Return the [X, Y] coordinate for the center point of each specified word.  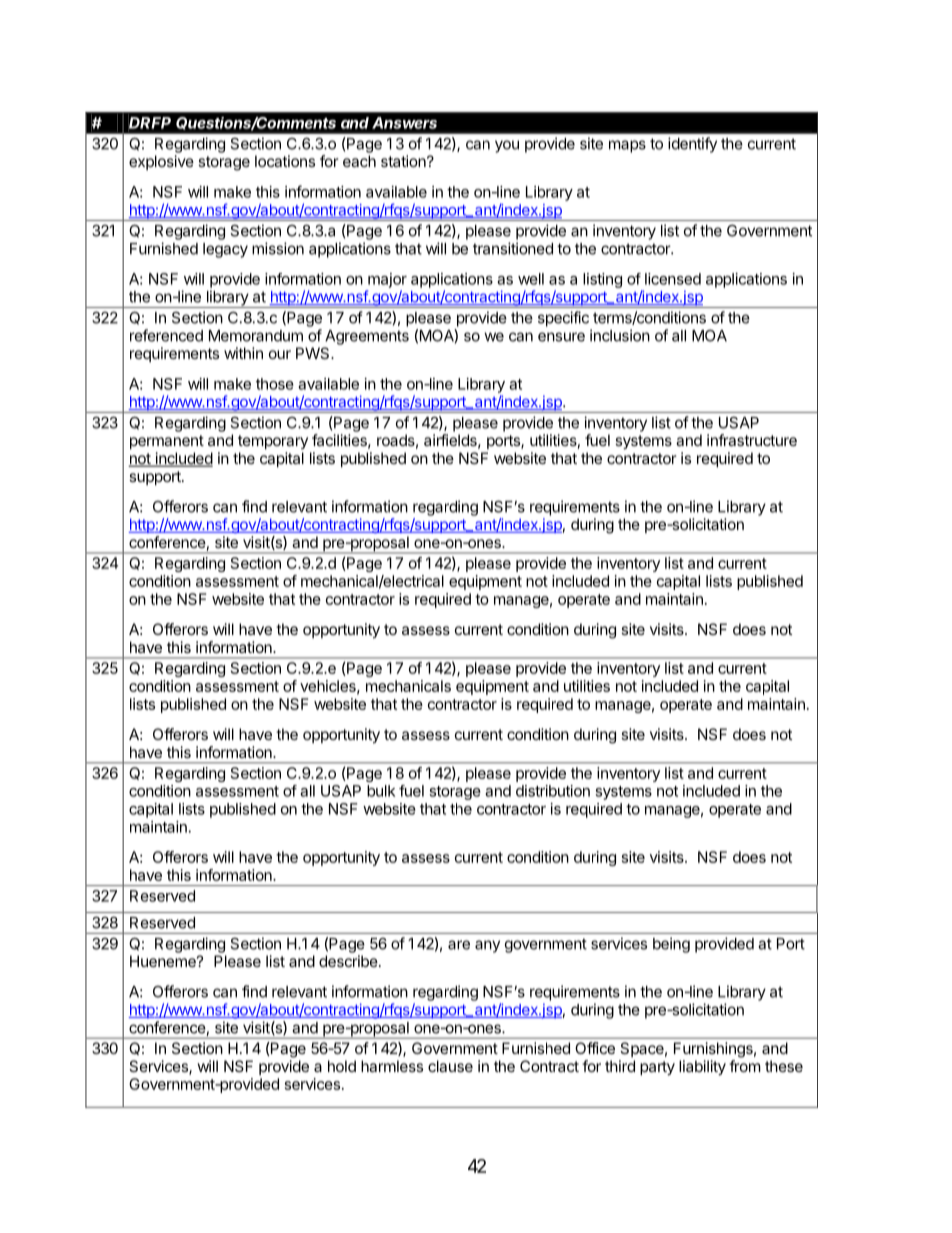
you [507, 146]
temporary [273, 442]
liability [702, 1068]
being [671, 945]
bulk [381, 791]
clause [450, 1066]
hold [342, 1066]
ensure [561, 337]
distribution [553, 791]
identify [692, 145]
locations [285, 161]
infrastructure [752, 440]
